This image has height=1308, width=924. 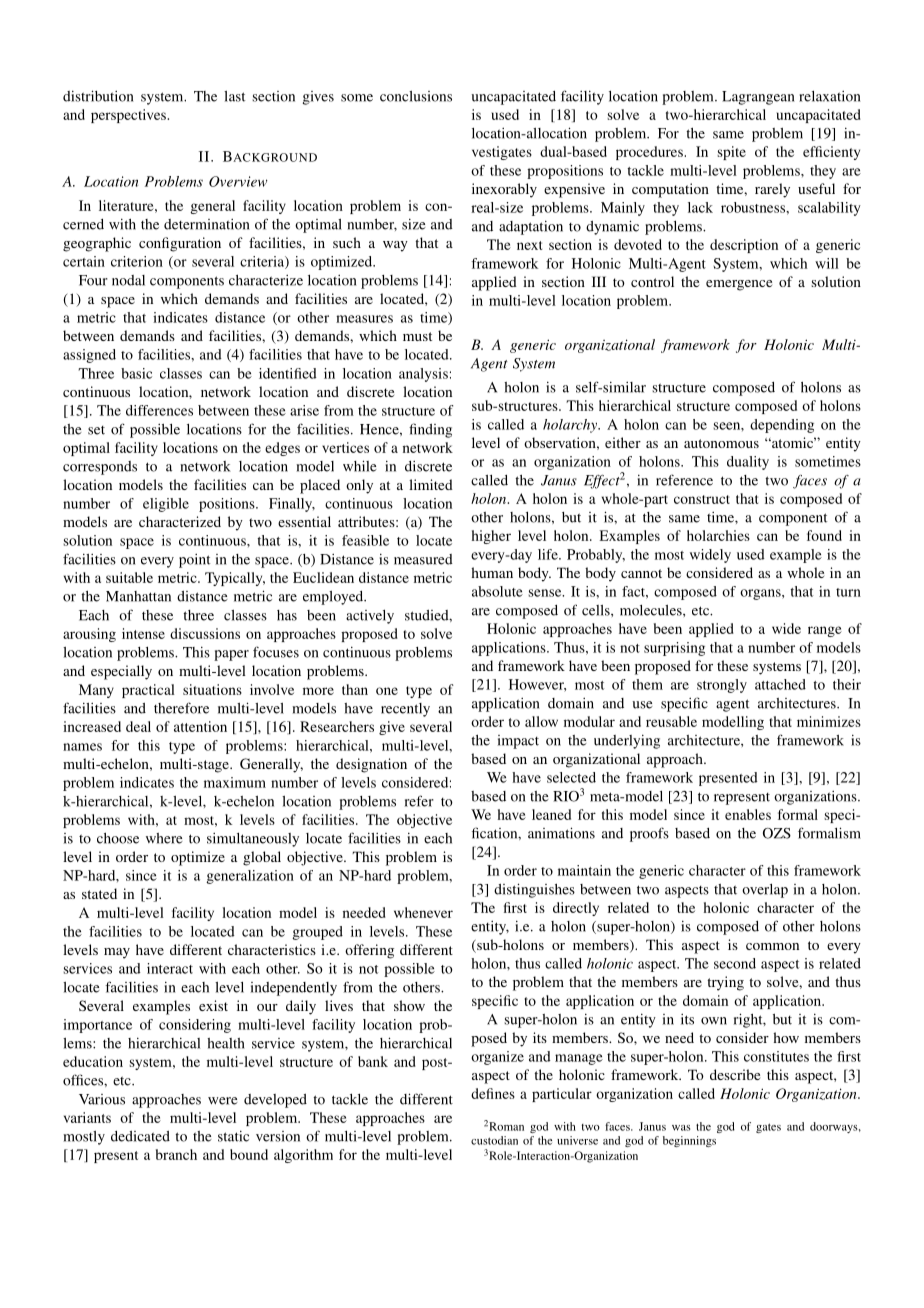 What do you see at coordinates (205, 633) in the image?
I see `discussions` at bounding box center [205, 633].
